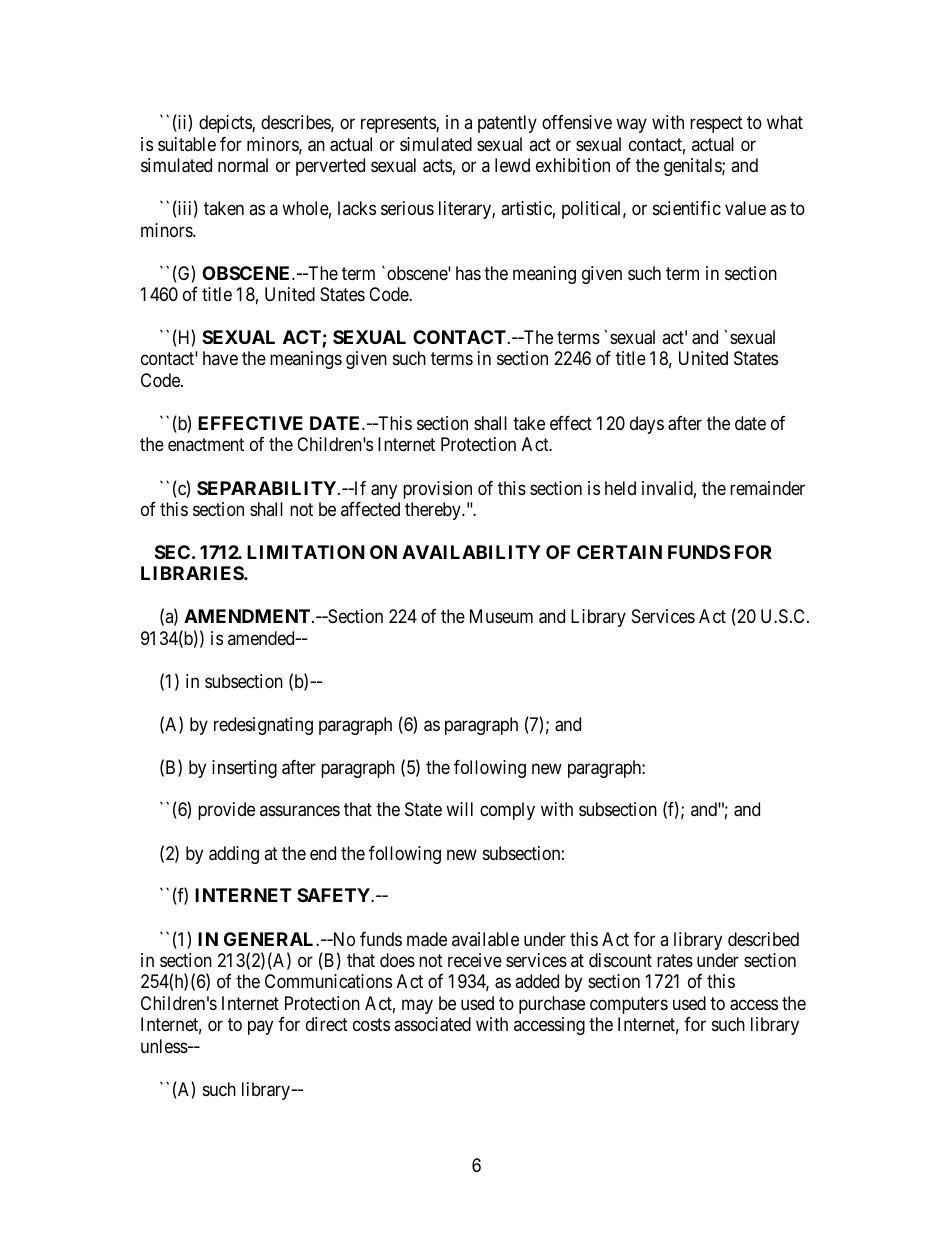  What do you see at coordinates (512, 165) in the page?
I see `lewd` at bounding box center [512, 165].
